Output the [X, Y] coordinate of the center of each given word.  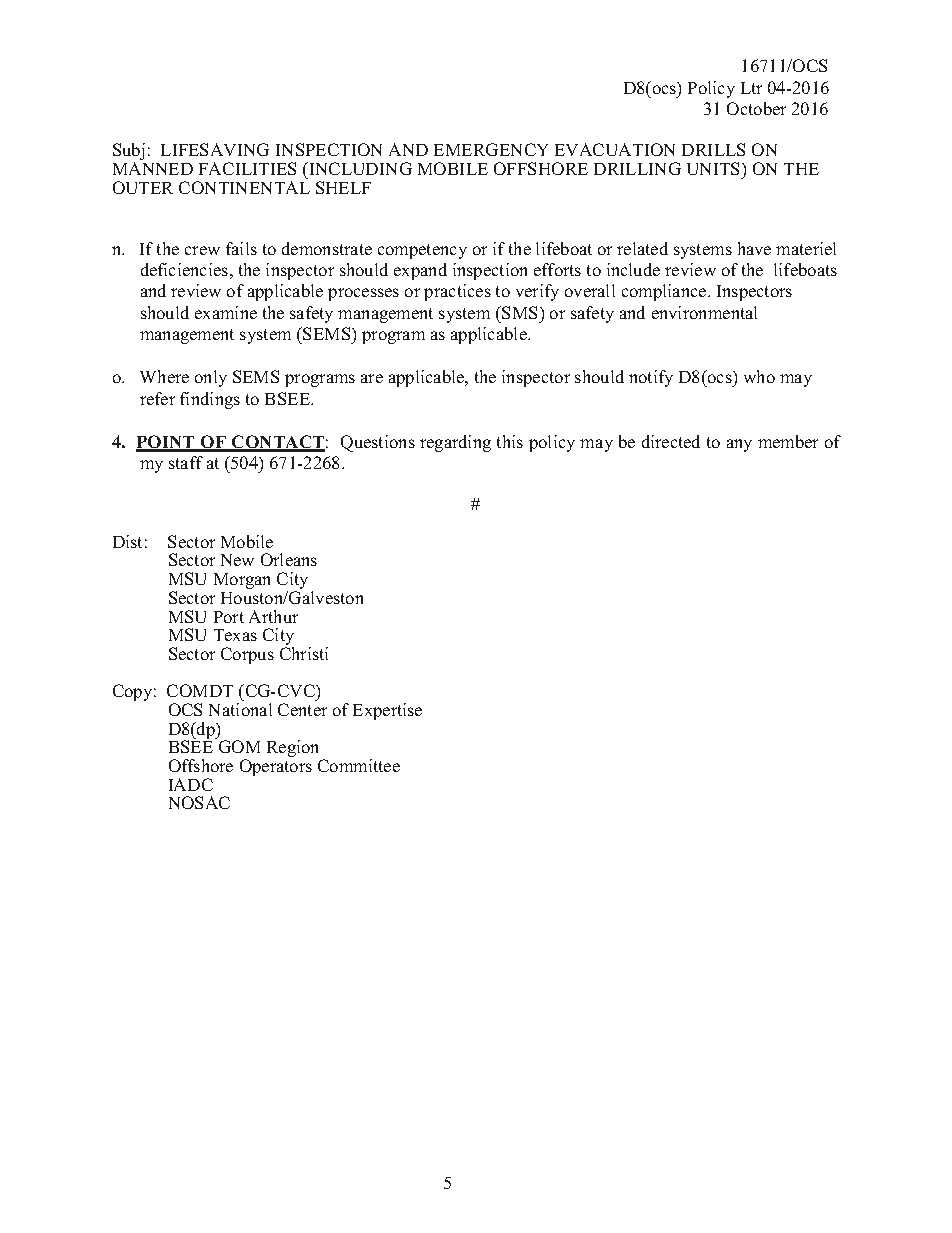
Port [229, 617]
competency [422, 251]
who [759, 376]
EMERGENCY [491, 149]
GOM [239, 746]
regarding [455, 443]
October [756, 108]
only [211, 378]
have [754, 248]
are [372, 378]
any [739, 445]
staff [186, 462]
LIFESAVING [215, 149]
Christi [304, 653]
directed [671, 441]
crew [202, 250]
